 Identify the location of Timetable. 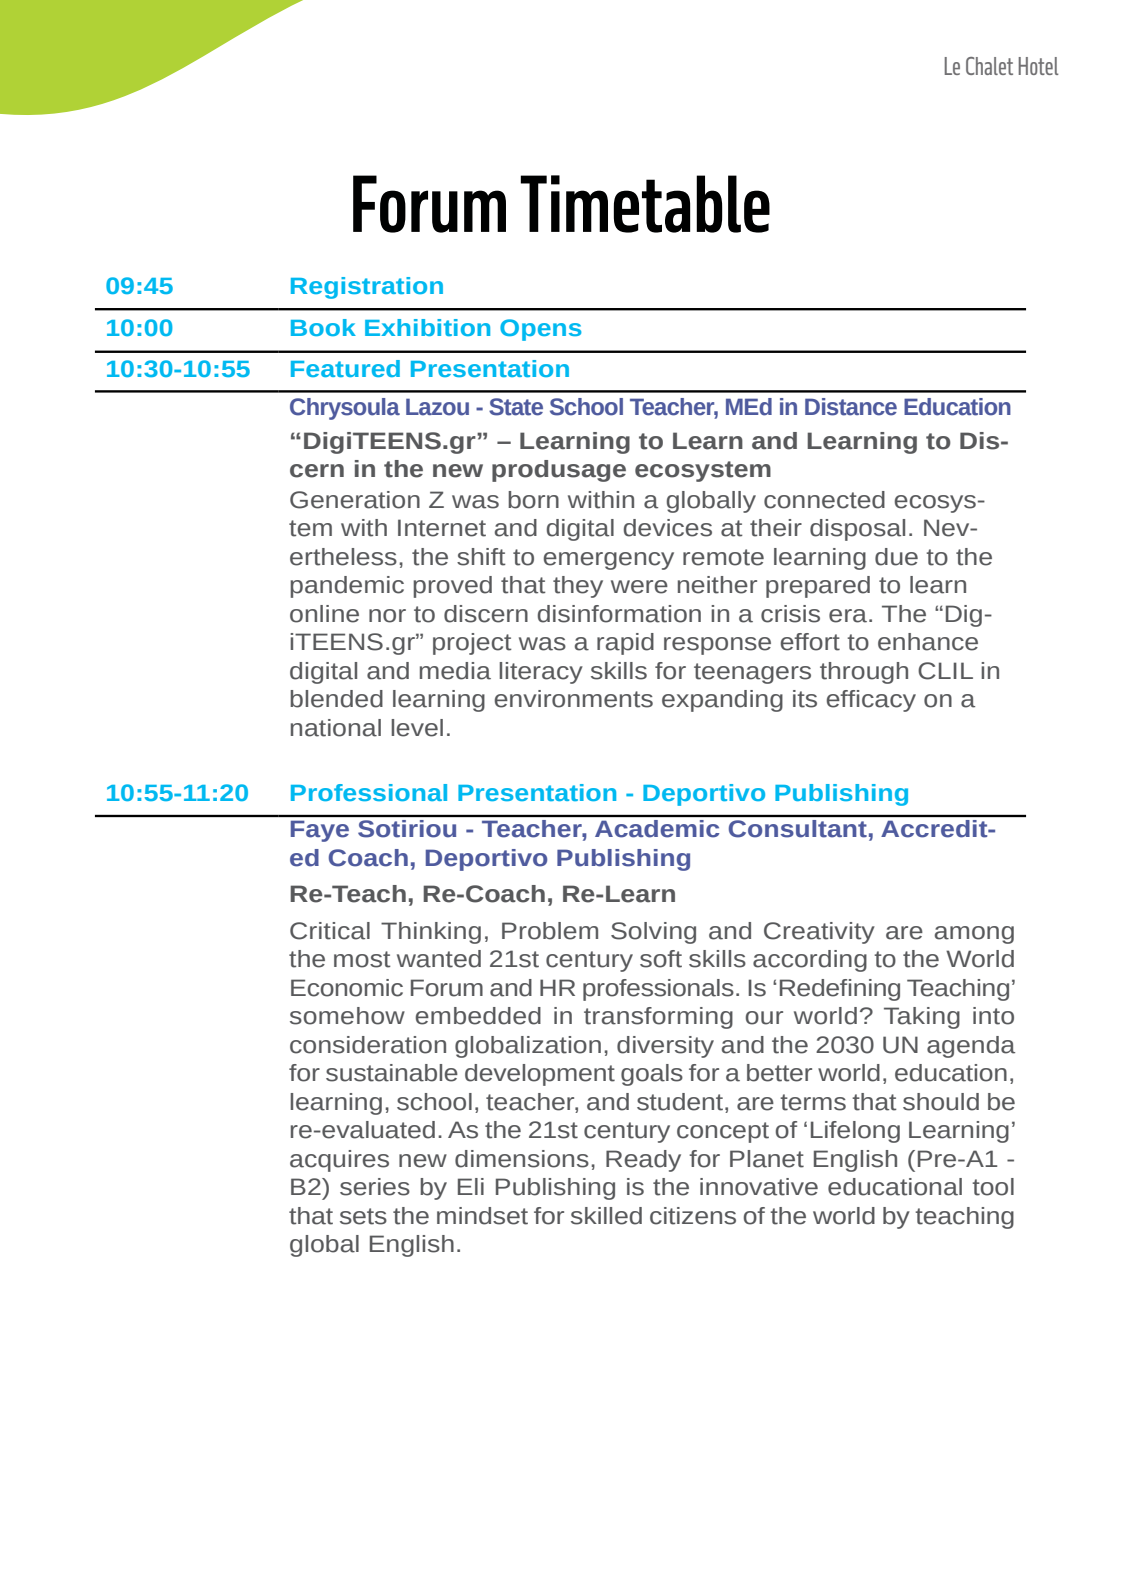
(645, 204).
